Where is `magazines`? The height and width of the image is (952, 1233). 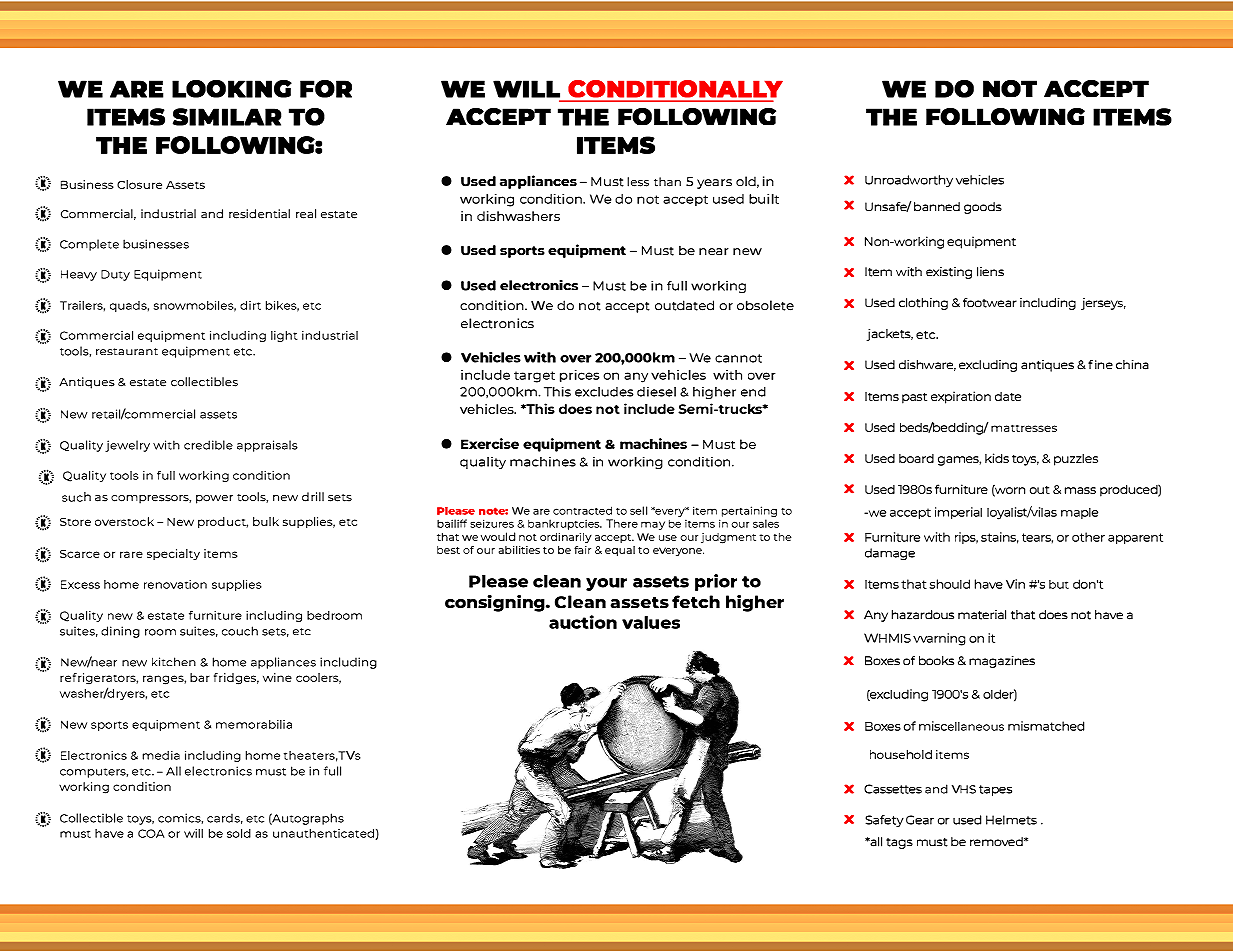
magazines is located at coordinates (1002, 662).
